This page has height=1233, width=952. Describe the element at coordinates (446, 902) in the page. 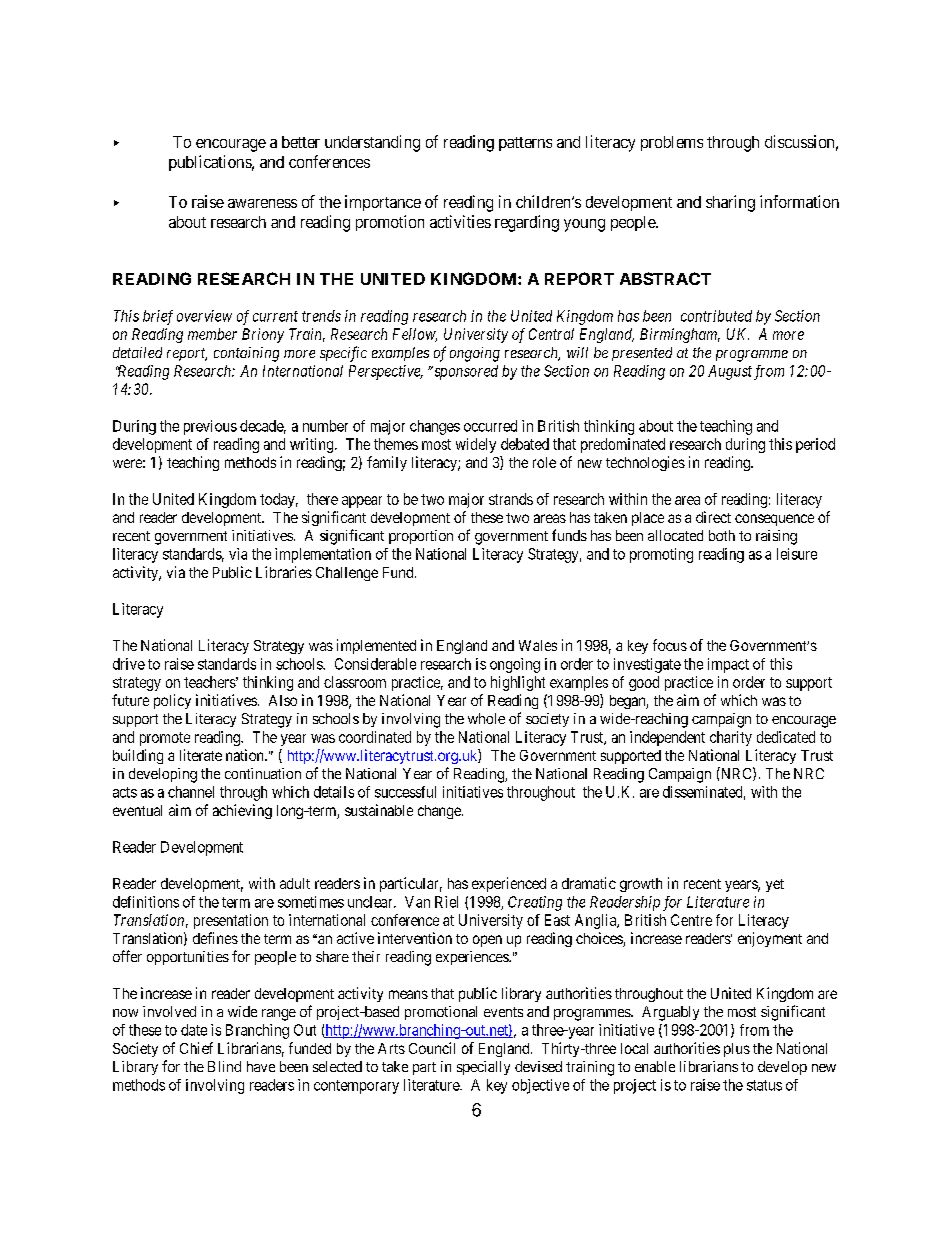

I see `Riel` at that location.
